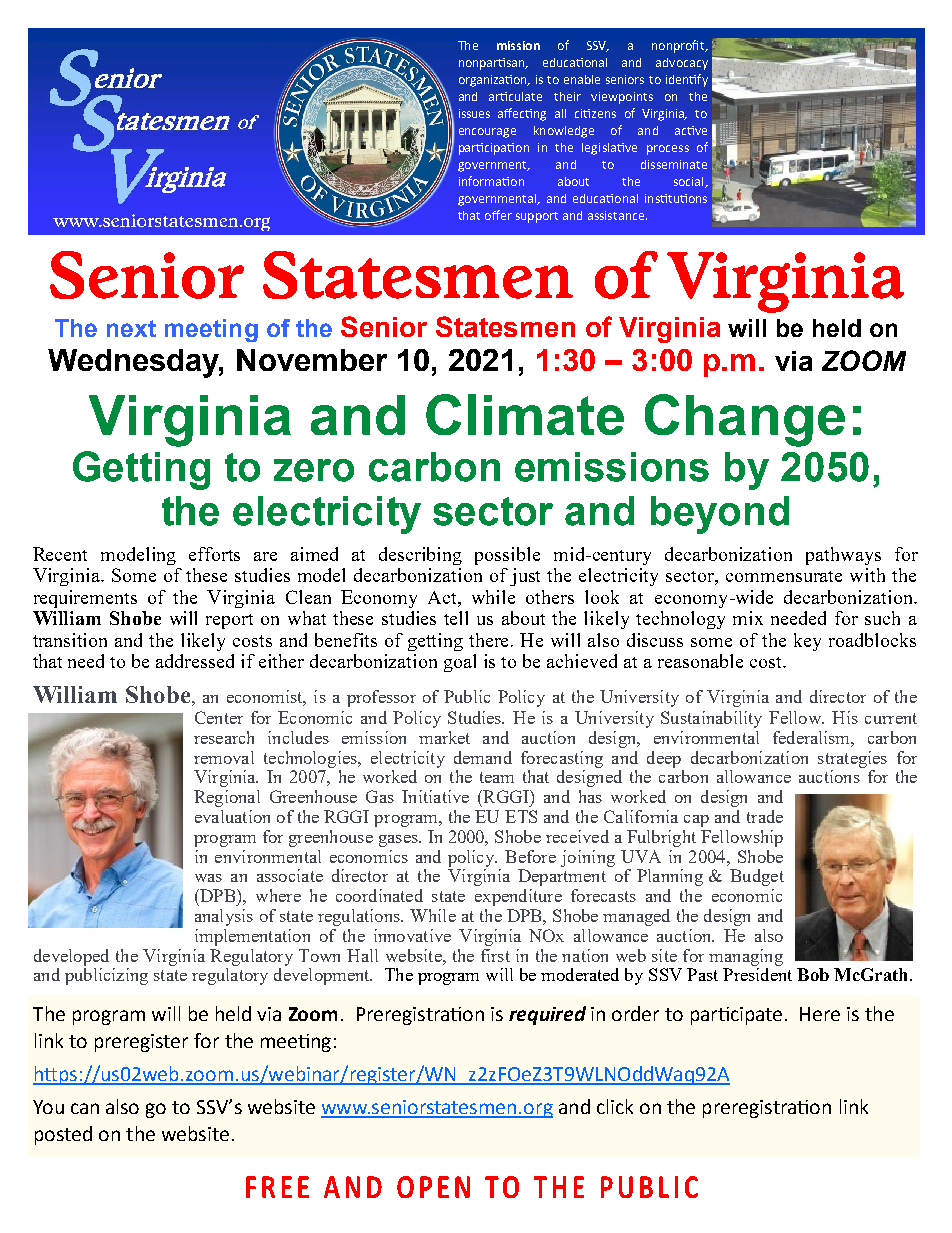 The image size is (952, 1233). What do you see at coordinates (784, 576) in the page?
I see `commensurate` at bounding box center [784, 576].
